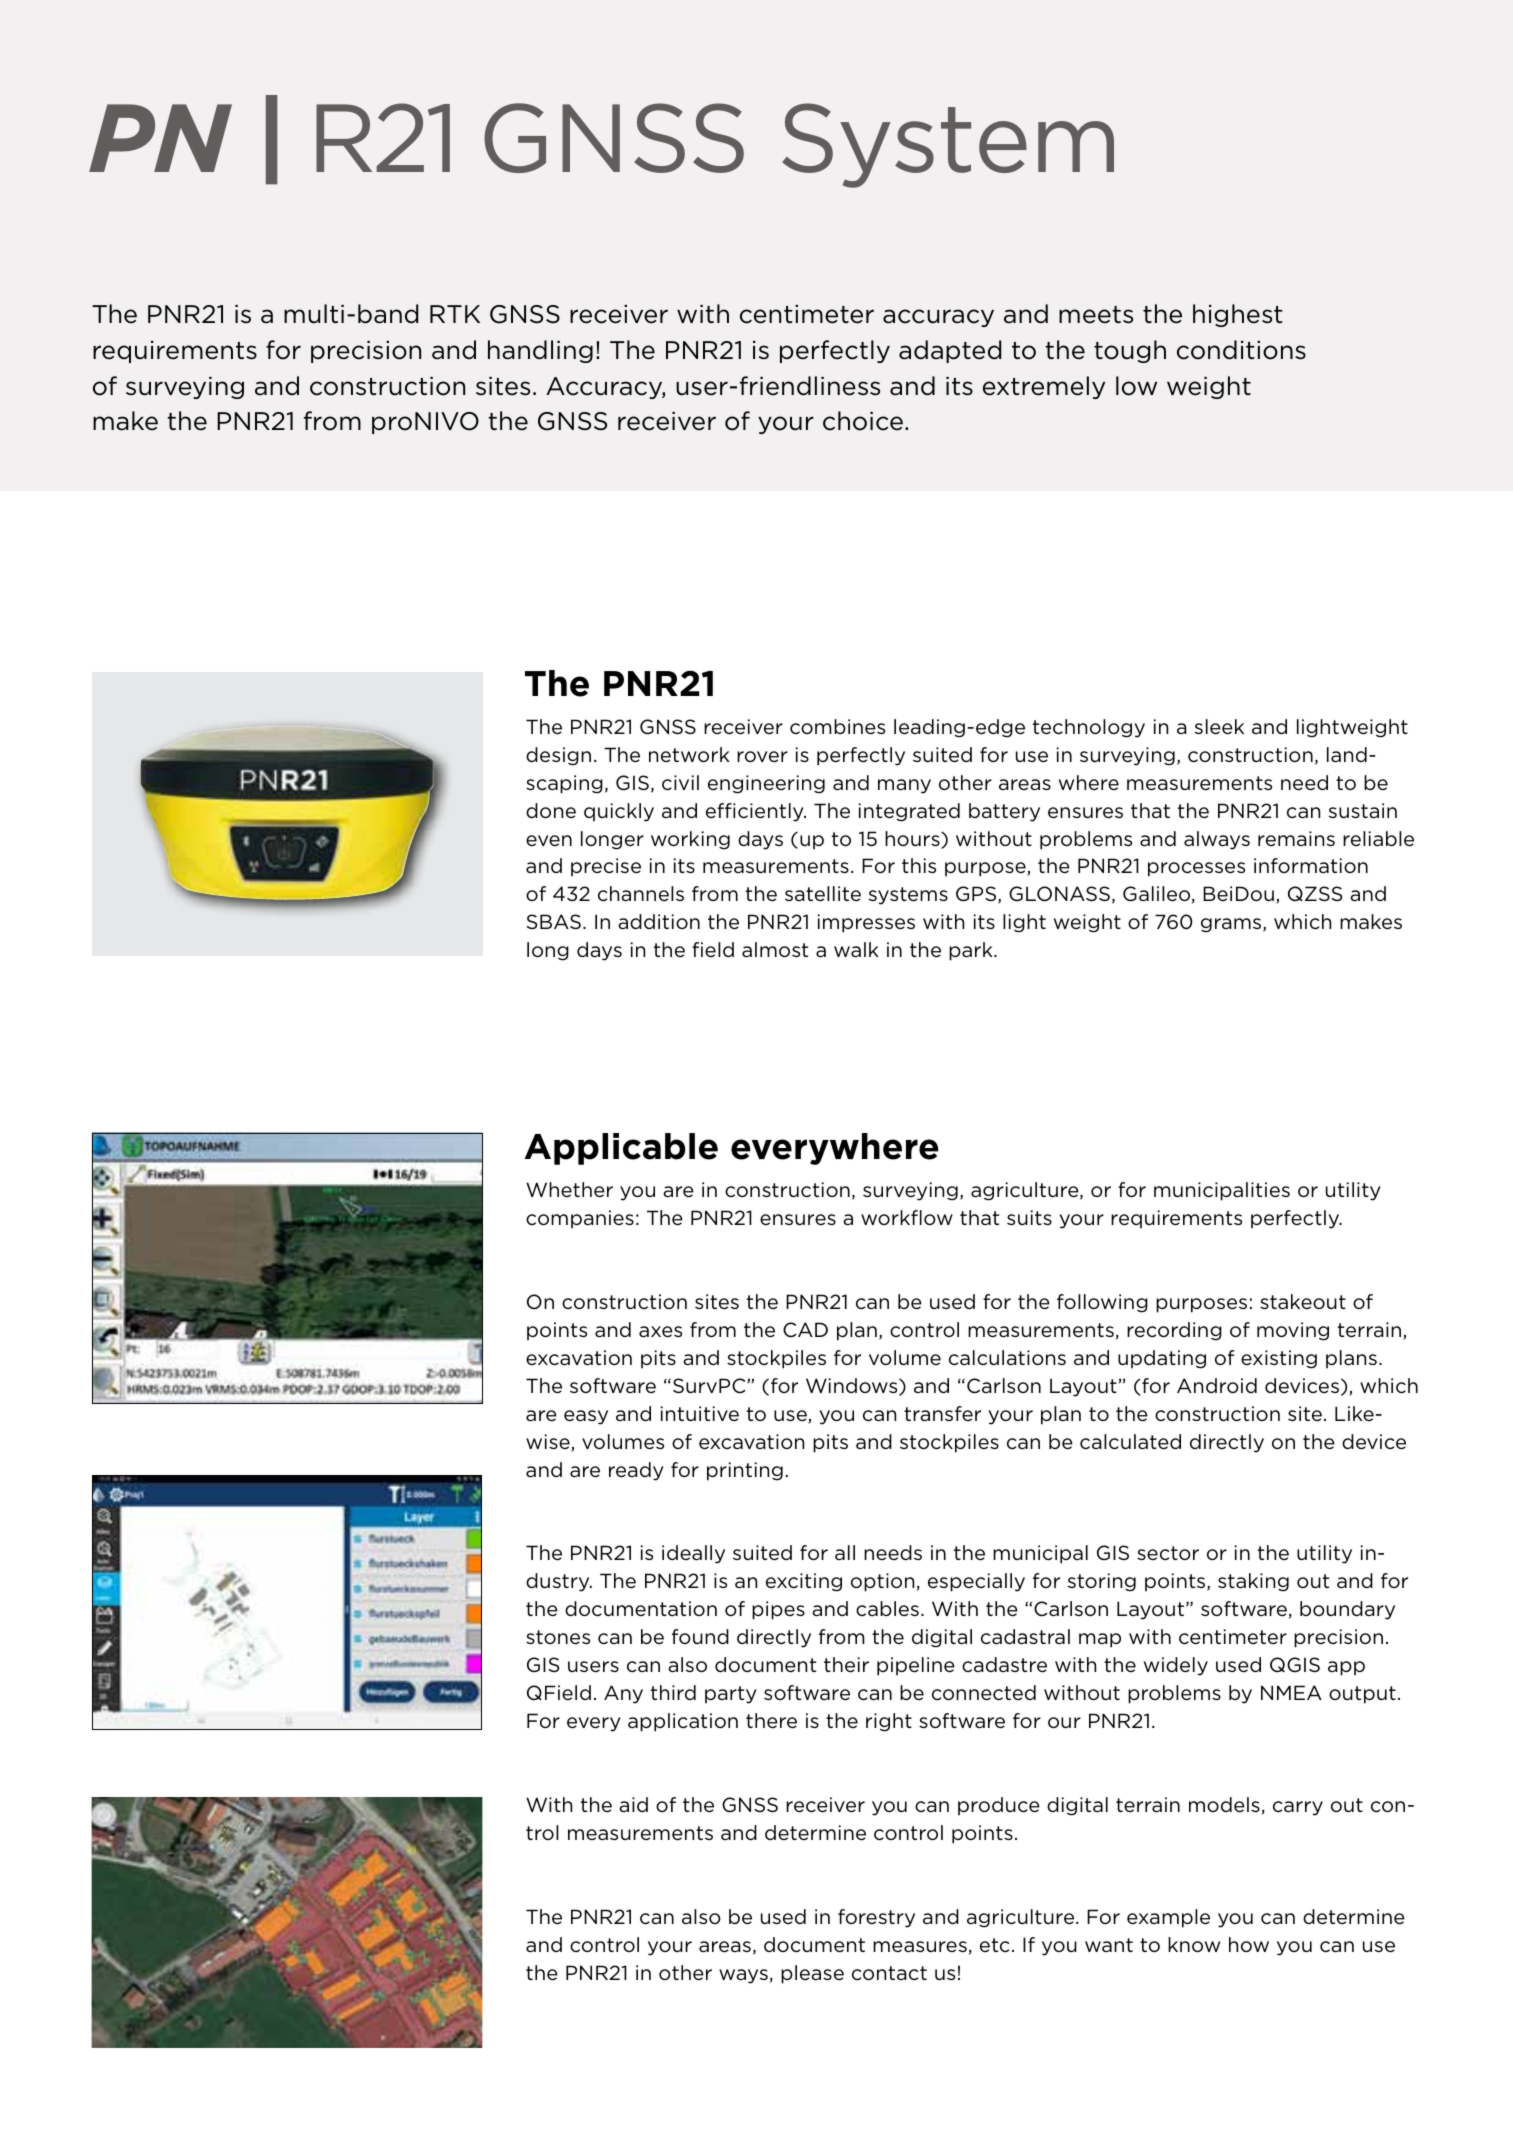  I want to click on how, so click(1249, 1944).
